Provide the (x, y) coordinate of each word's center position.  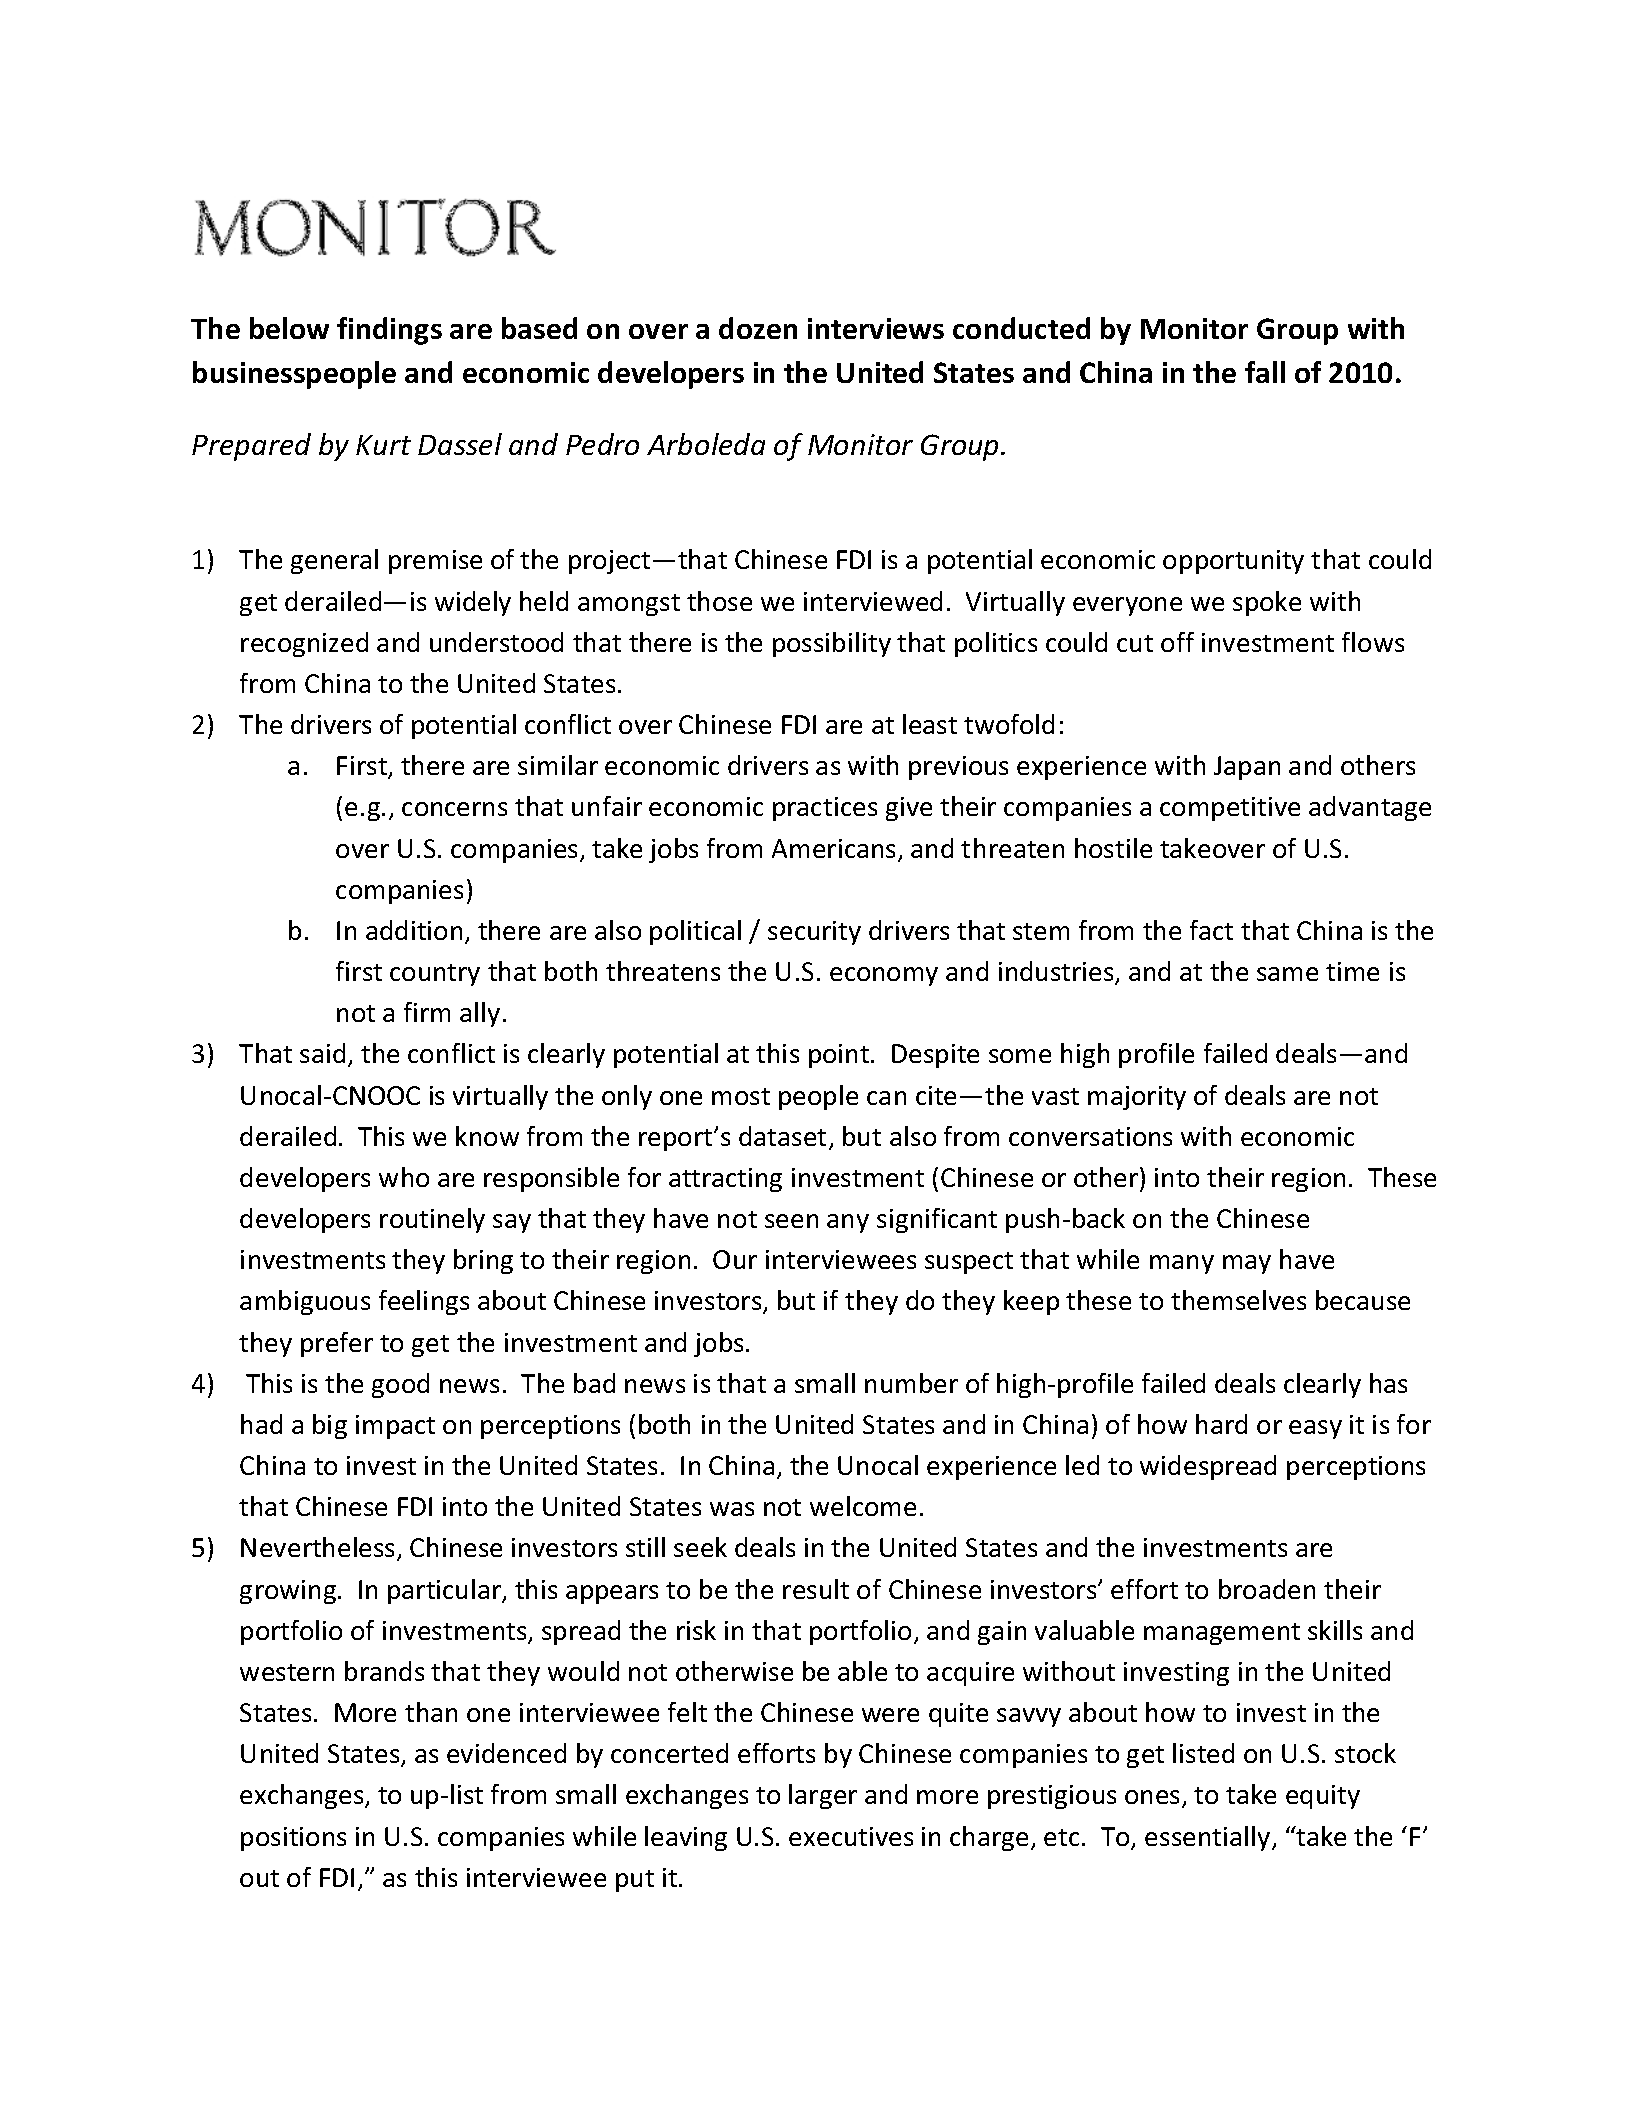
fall (1265, 372)
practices (825, 809)
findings (389, 331)
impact (395, 1427)
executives (851, 1836)
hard (1221, 1424)
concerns (454, 809)
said (322, 1053)
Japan (1247, 768)
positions (293, 1839)
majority (1137, 1098)
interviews (876, 328)
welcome (863, 1506)
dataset (782, 1136)
